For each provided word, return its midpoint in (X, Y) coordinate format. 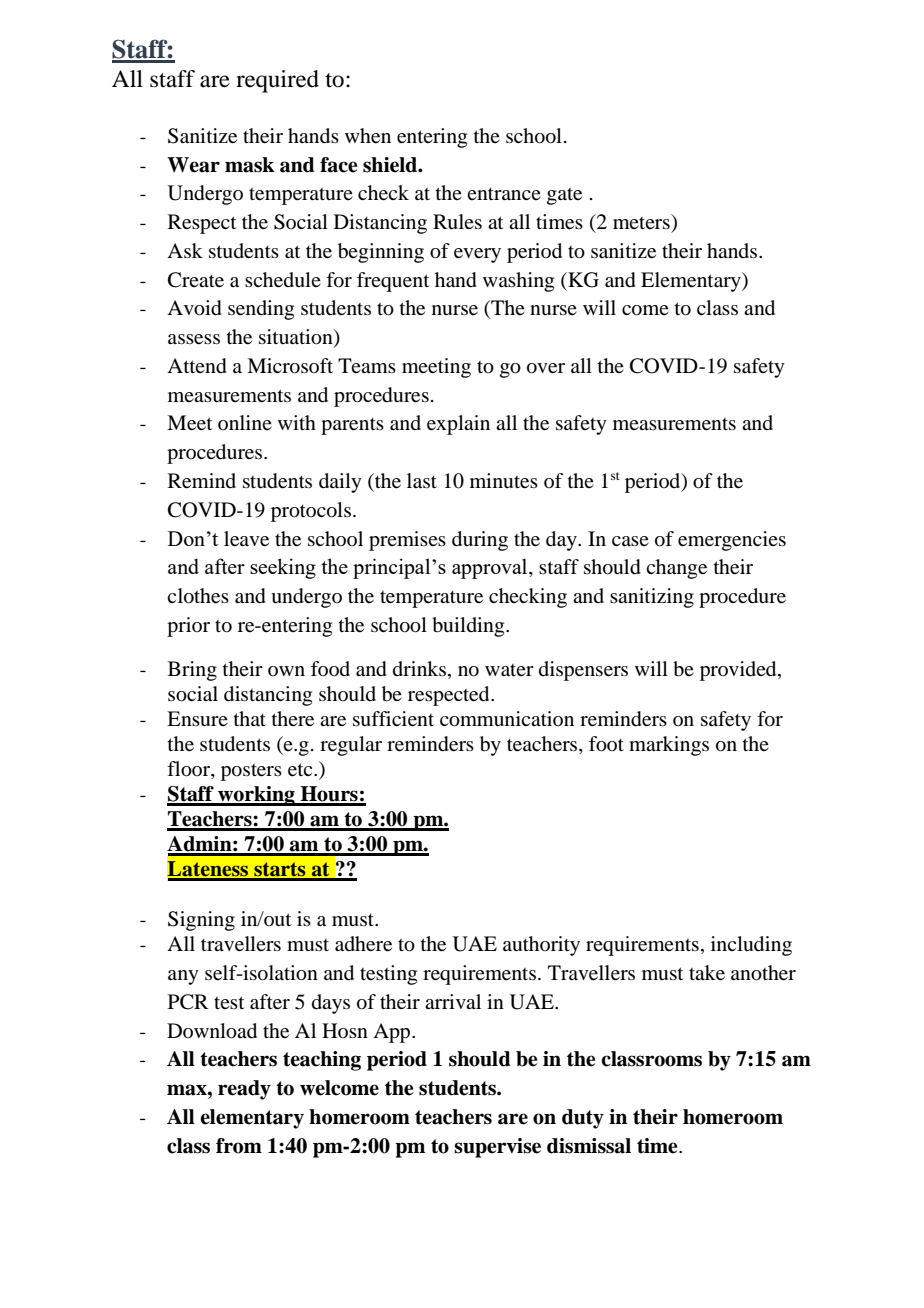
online (245, 422)
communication (507, 719)
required (277, 81)
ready (244, 1090)
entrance (504, 194)
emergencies (732, 541)
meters (642, 221)
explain (458, 425)
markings (669, 746)
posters (251, 772)
